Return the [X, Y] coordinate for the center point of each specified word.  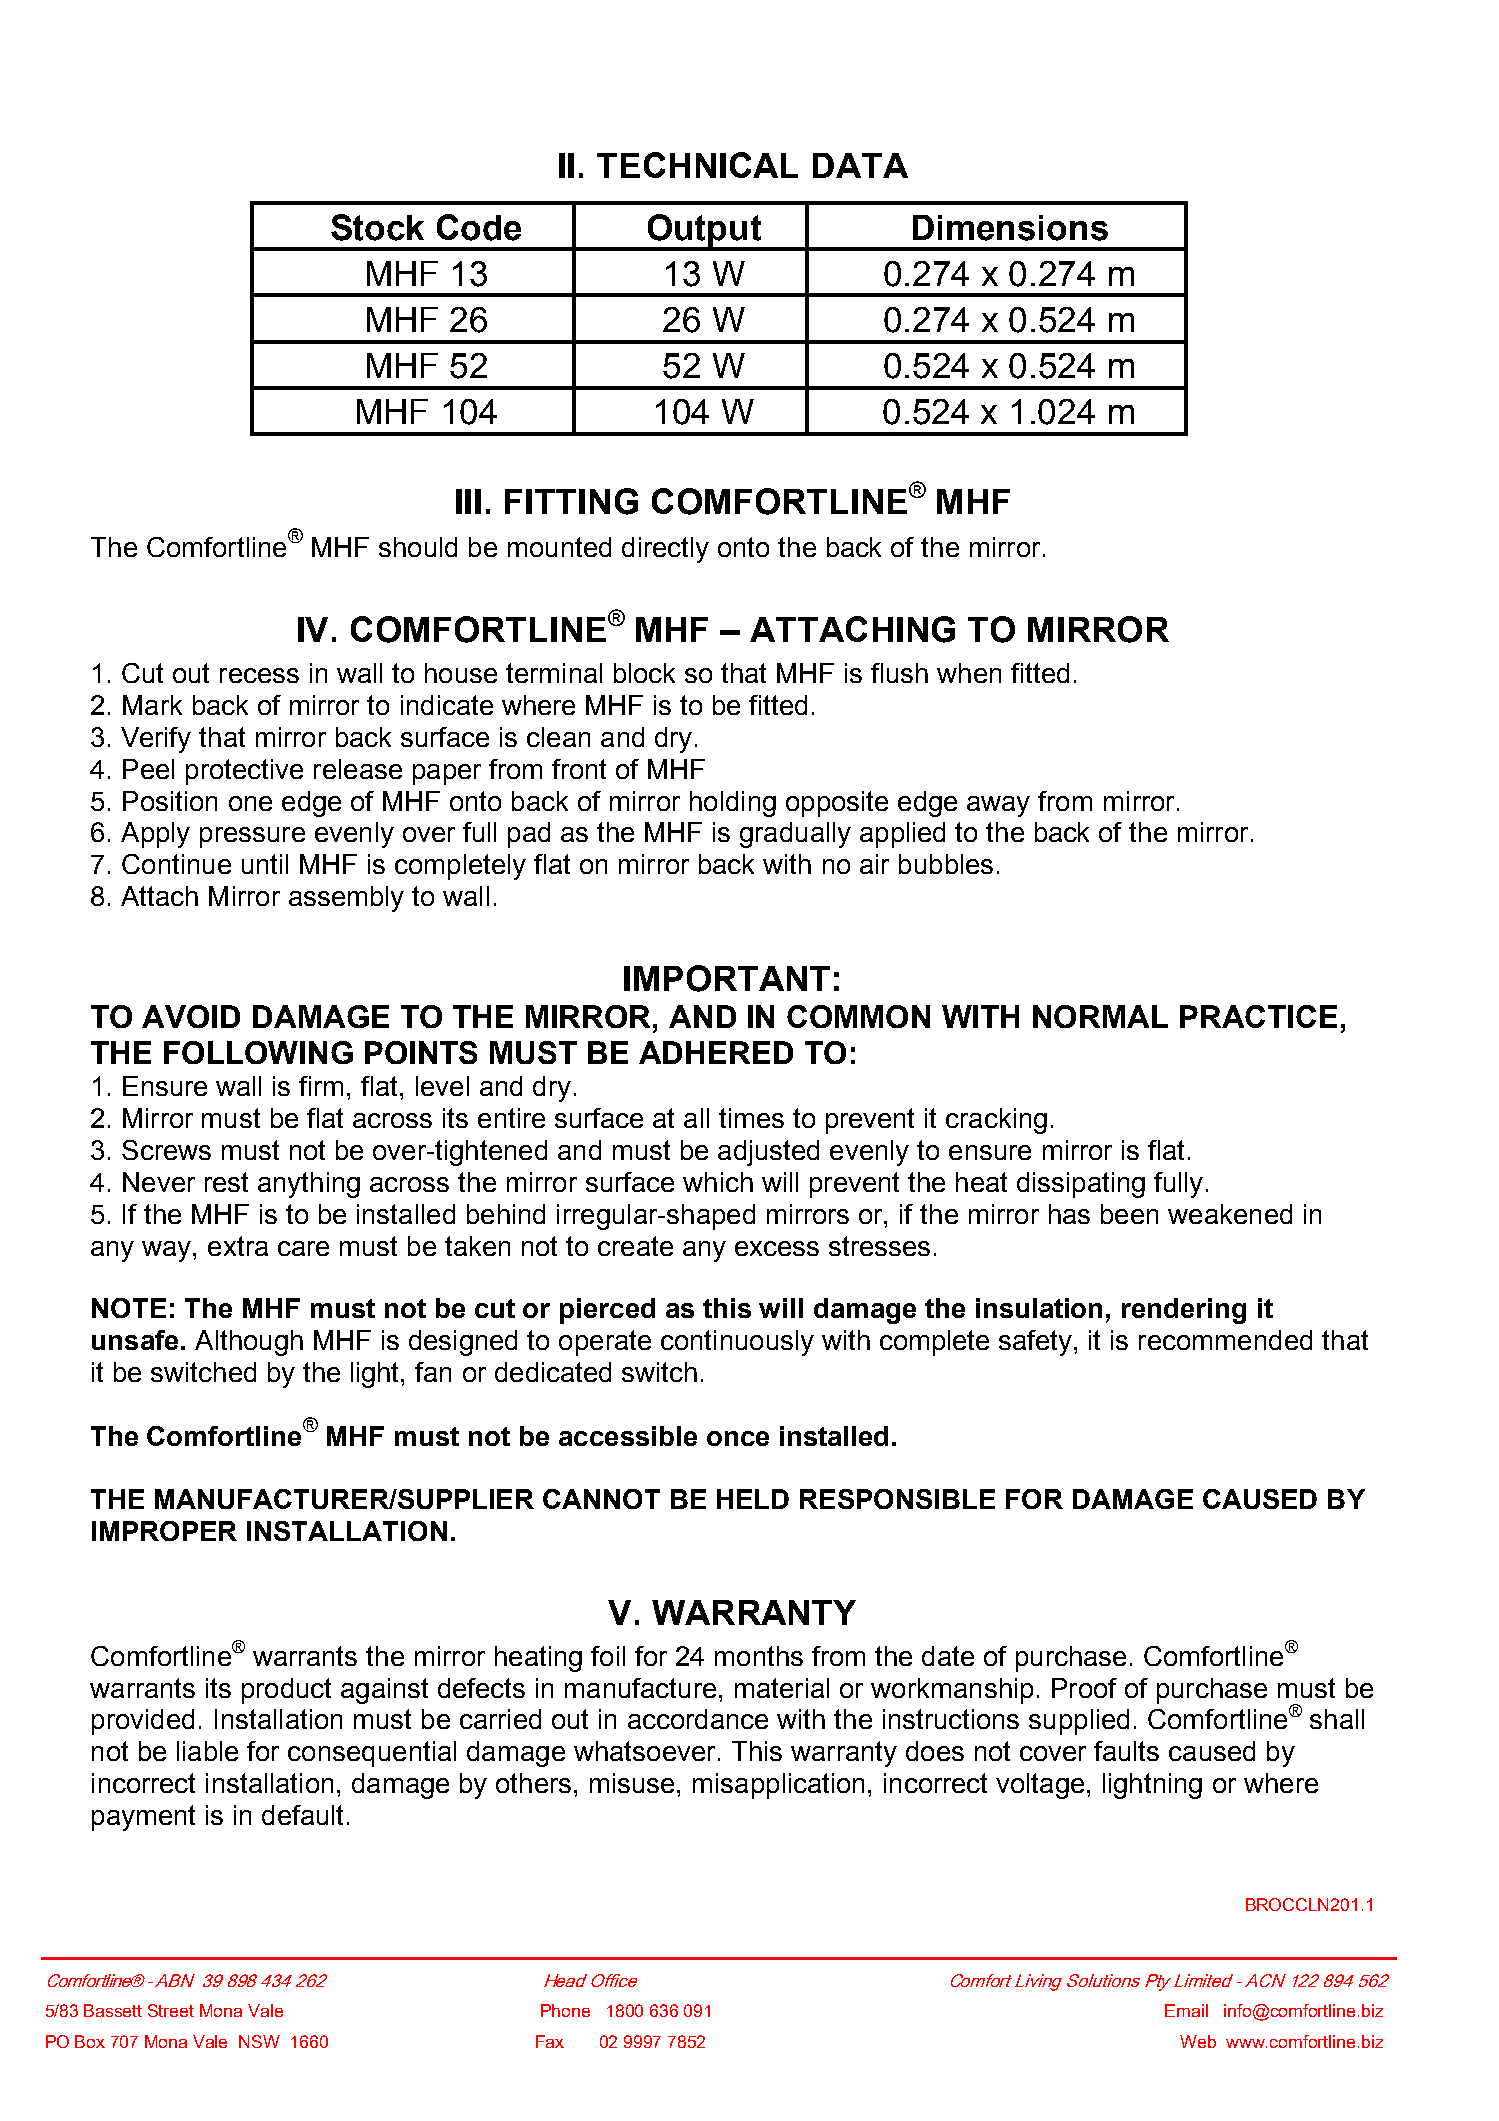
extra [238, 1246]
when [969, 673]
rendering [1184, 1311]
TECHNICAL [697, 165]
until [265, 864]
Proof [1084, 1688]
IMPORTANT [727, 978]
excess [777, 1248]
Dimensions [1010, 228]
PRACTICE [1258, 1016]
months [759, 1656]
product [286, 1691]
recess [259, 675]
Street [171, 2010]
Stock [377, 227]
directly [665, 550]
